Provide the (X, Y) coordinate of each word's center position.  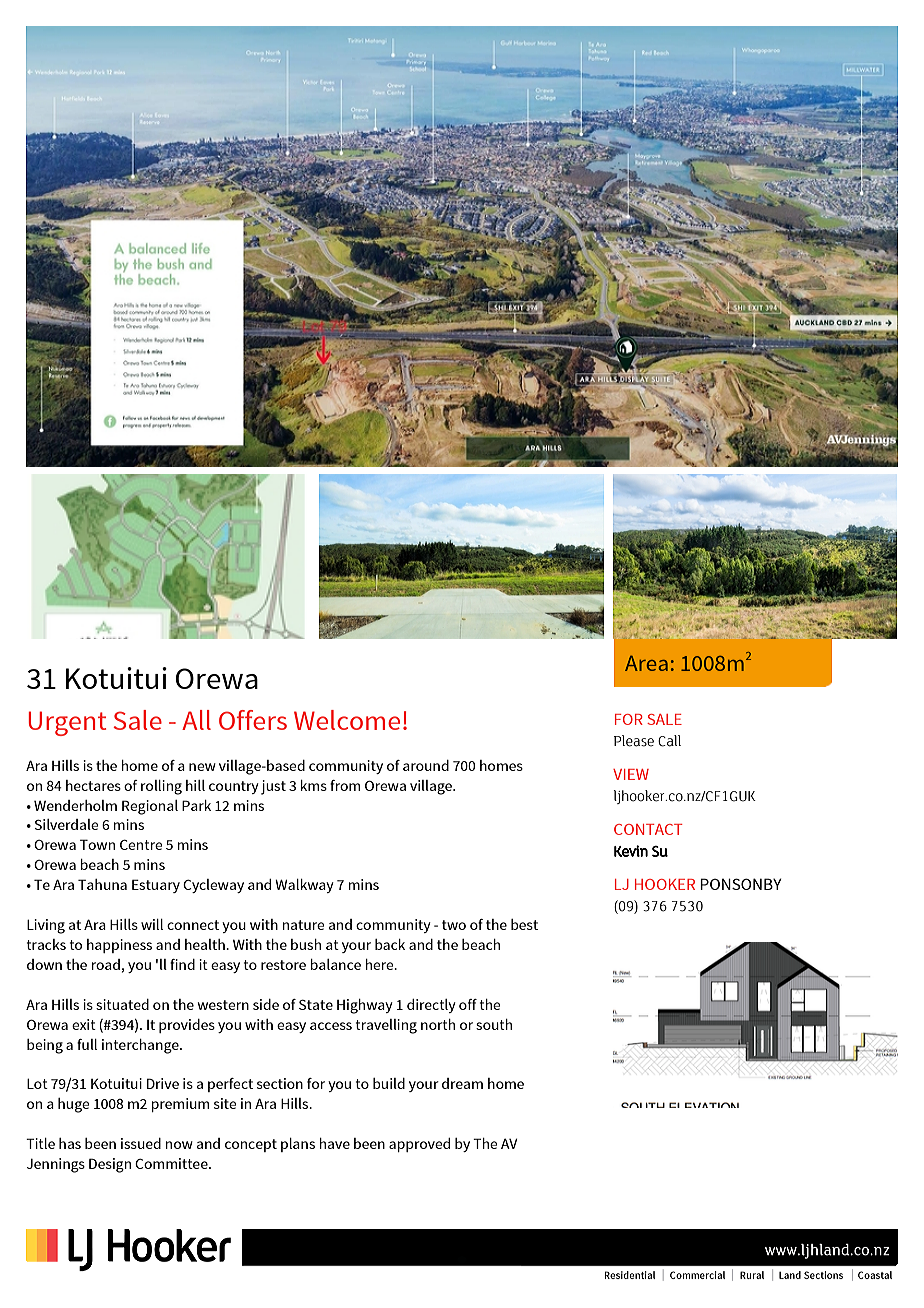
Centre (141, 844)
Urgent (67, 723)
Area (646, 663)
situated (122, 1004)
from (345, 785)
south (494, 1024)
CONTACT (648, 829)
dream (462, 1083)
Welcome (347, 720)
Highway (365, 1006)
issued (141, 1143)
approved (419, 1145)
